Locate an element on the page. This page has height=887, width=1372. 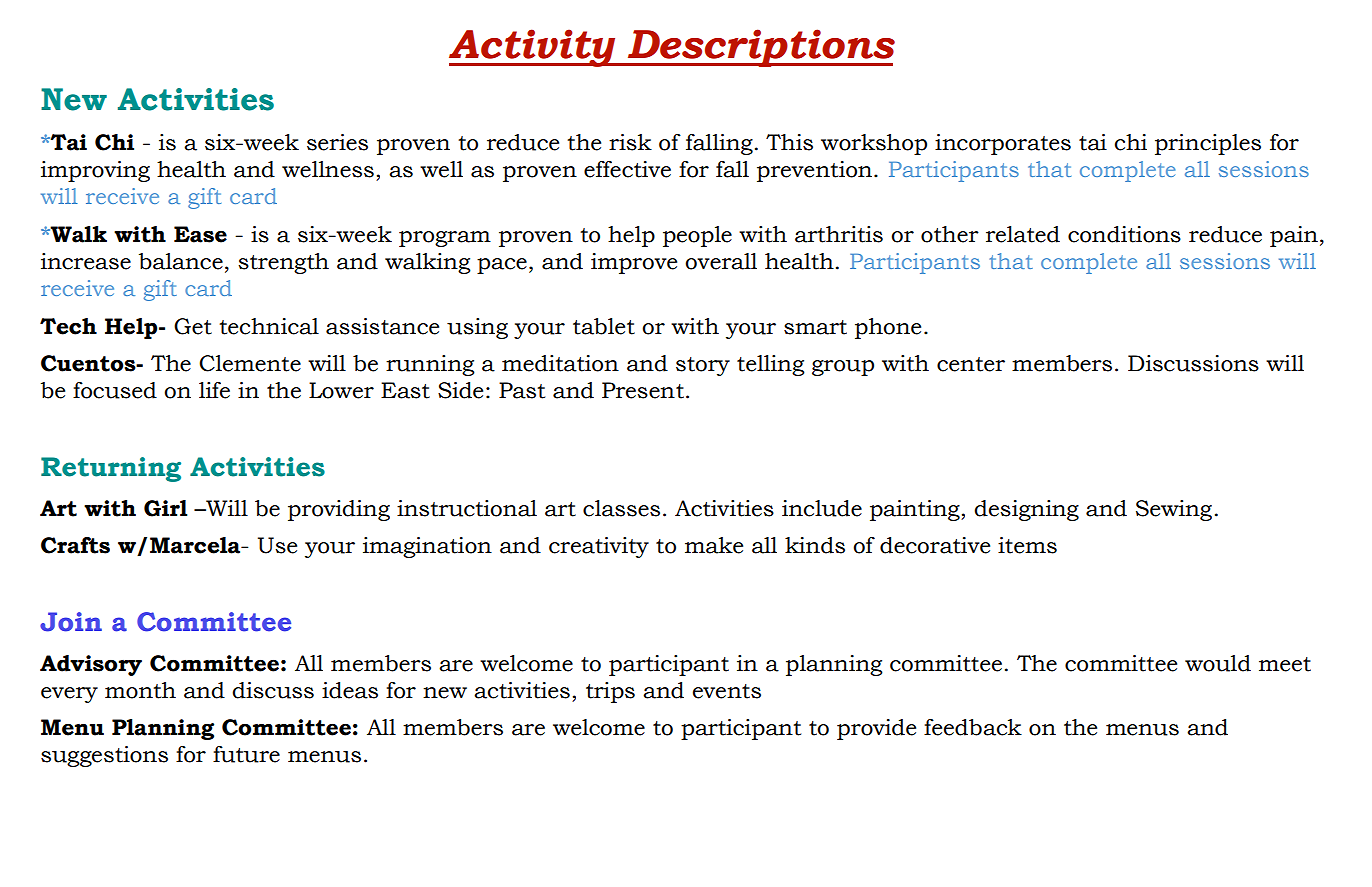
Descriptions is located at coordinates (760, 48).
